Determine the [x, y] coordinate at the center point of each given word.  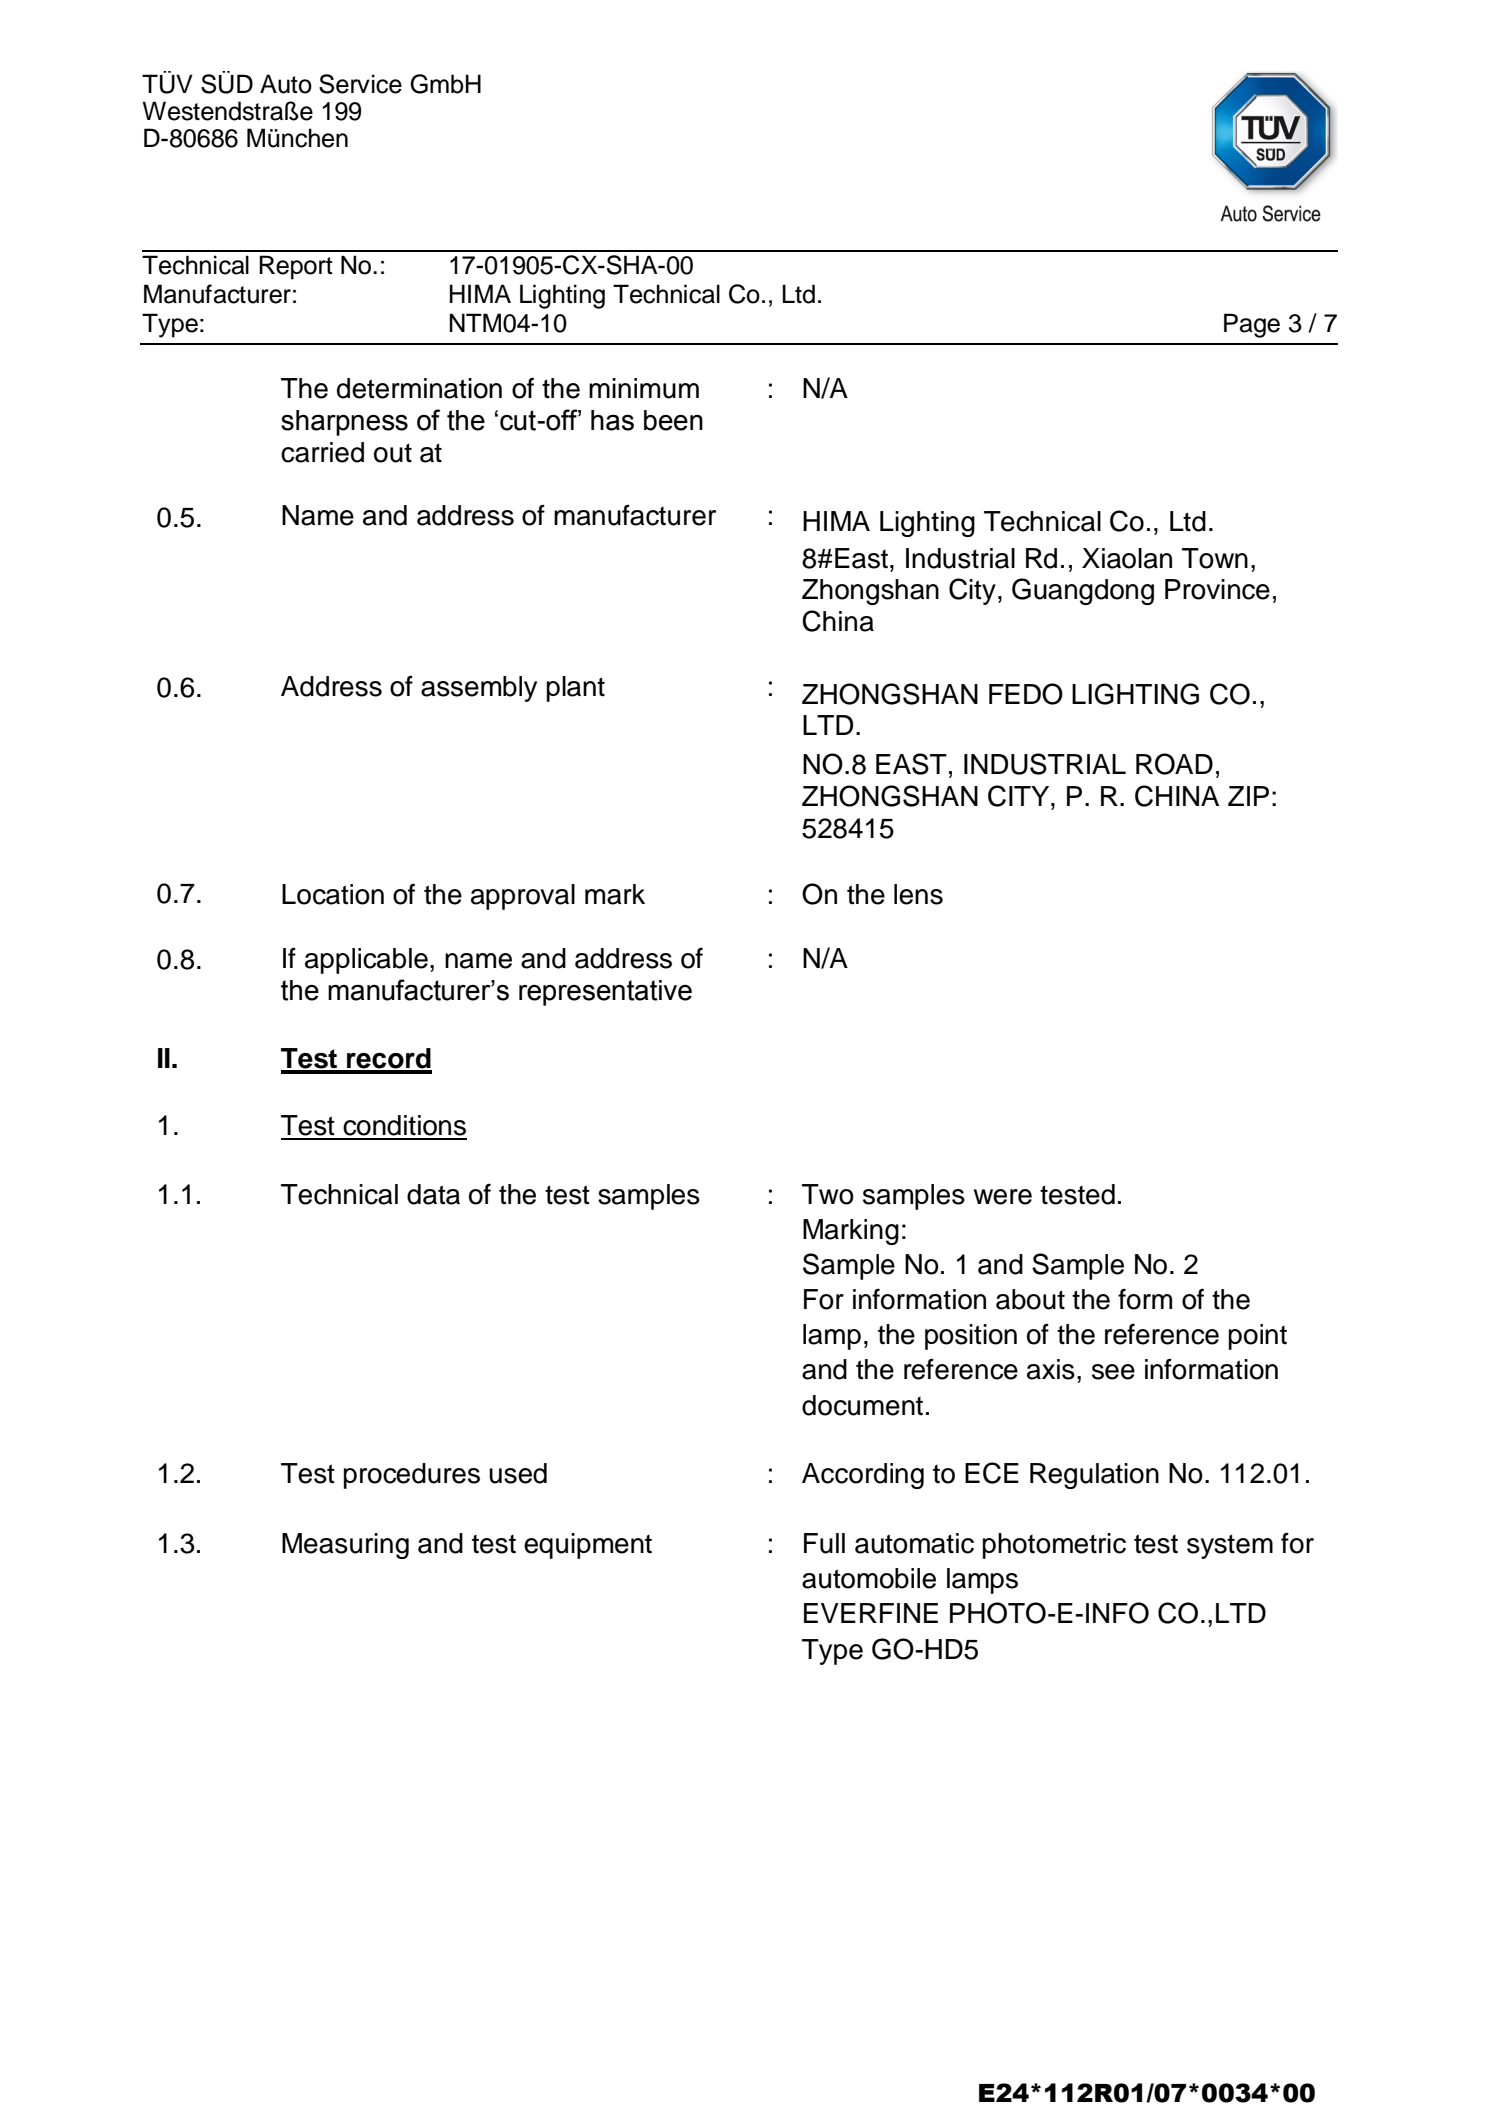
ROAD [1174, 764]
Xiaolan [1127, 558]
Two [828, 1194]
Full [824, 1543]
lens [918, 894]
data [433, 1194]
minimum [644, 388]
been [673, 420]
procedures [412, 1476]
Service [360, 84]
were [1003, 1197]
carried [322, 452]
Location [333, 894]
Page [1252, 325]
